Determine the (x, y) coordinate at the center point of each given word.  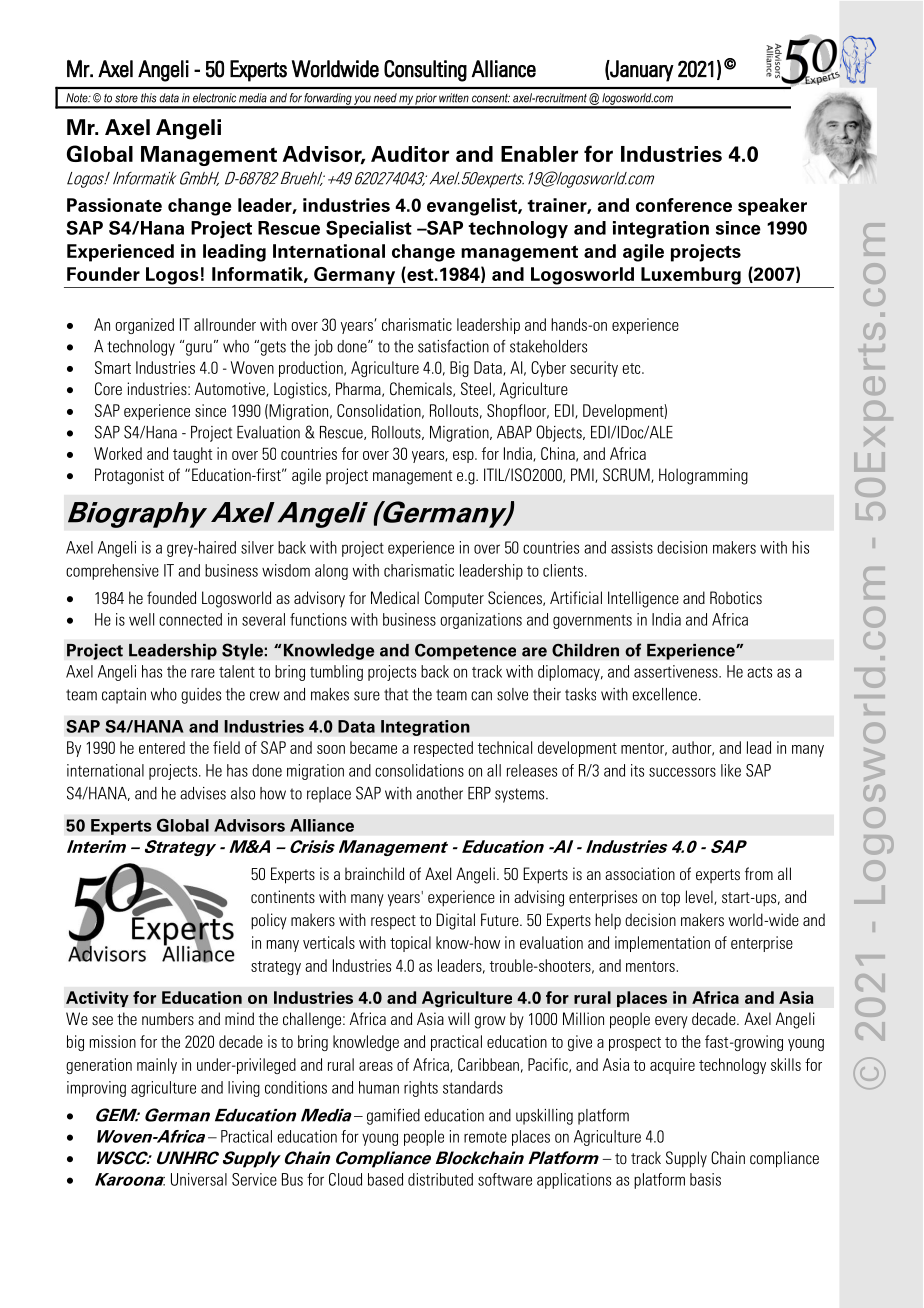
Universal (199, 1179)
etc (632, 368)
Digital (455, 921)
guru (197, 348)
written (454, 98)
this (148, 98)
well (141, 619)
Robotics (736, 598)
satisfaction (453, 346)
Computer (454, 599)
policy (269, 921)
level (700, 897)
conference (684, 205)
